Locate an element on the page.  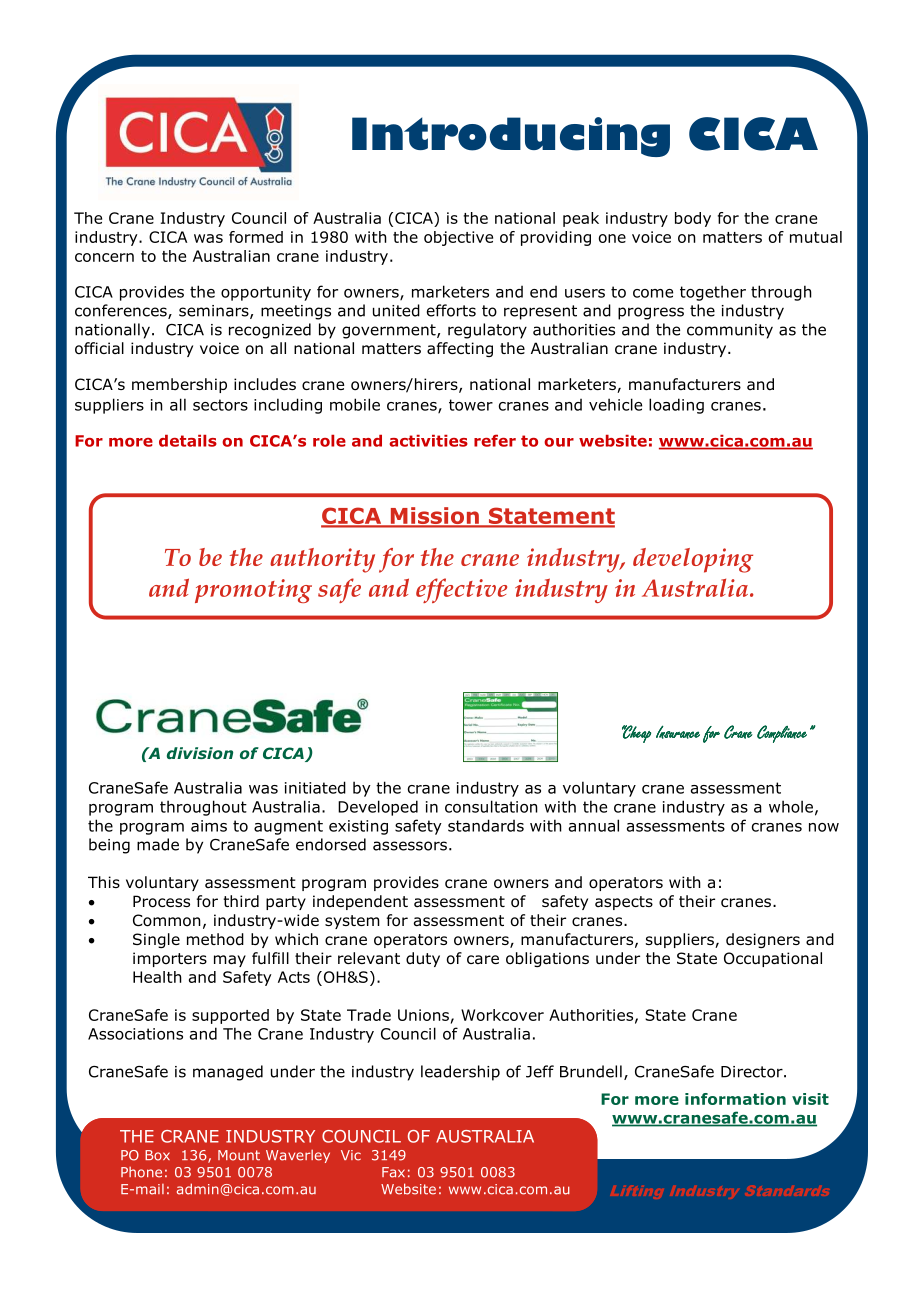
details is located at coordinates (188, 441).
